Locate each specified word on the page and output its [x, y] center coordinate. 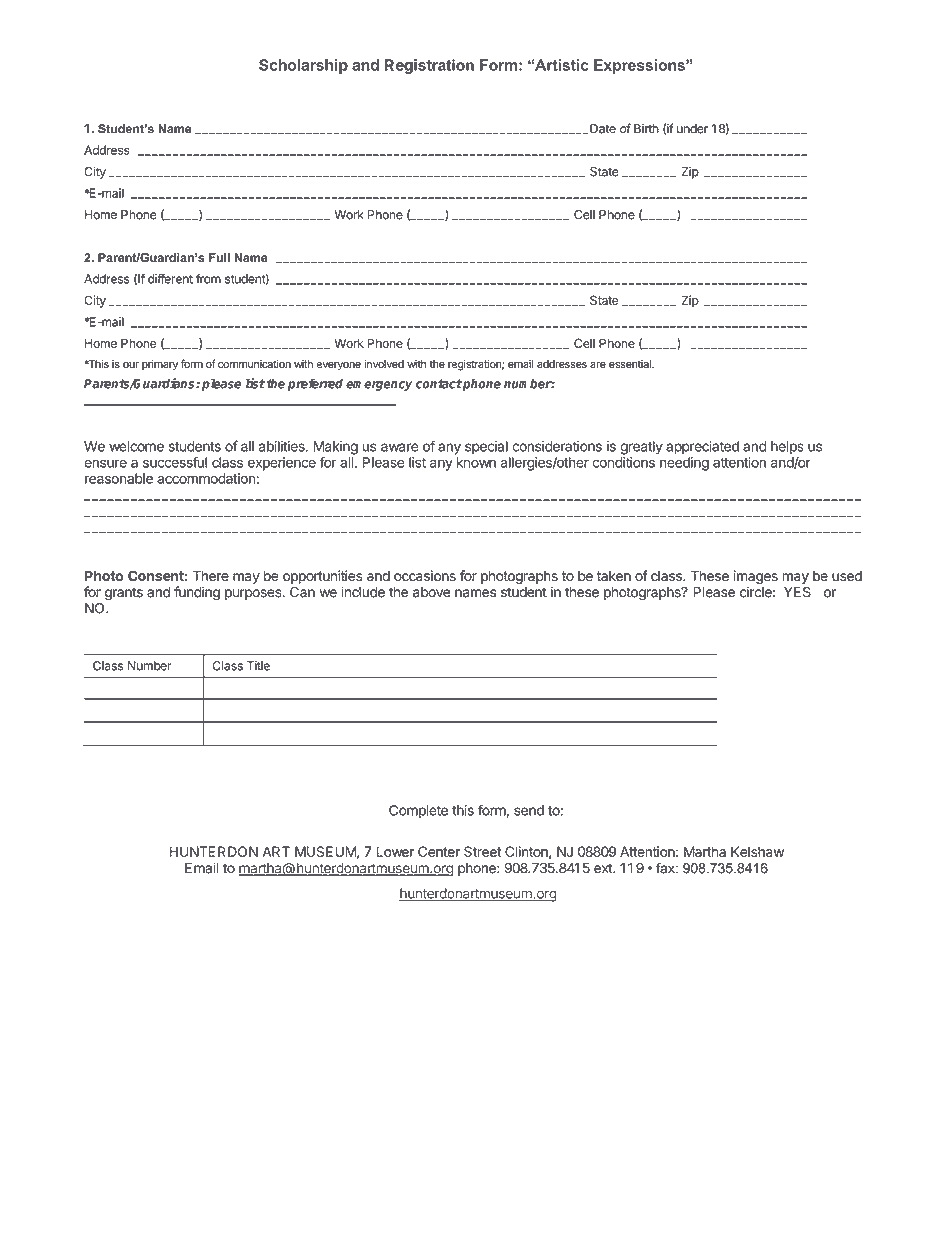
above [432, 592]
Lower [395, 851]
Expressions [640, 66]
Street [482, 851]
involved [384, 364]
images [756, 578]
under [692, 129]
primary [160, 365]
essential [631, 364]
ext [604, 868]
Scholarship [303, 66]
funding [197, 593]
